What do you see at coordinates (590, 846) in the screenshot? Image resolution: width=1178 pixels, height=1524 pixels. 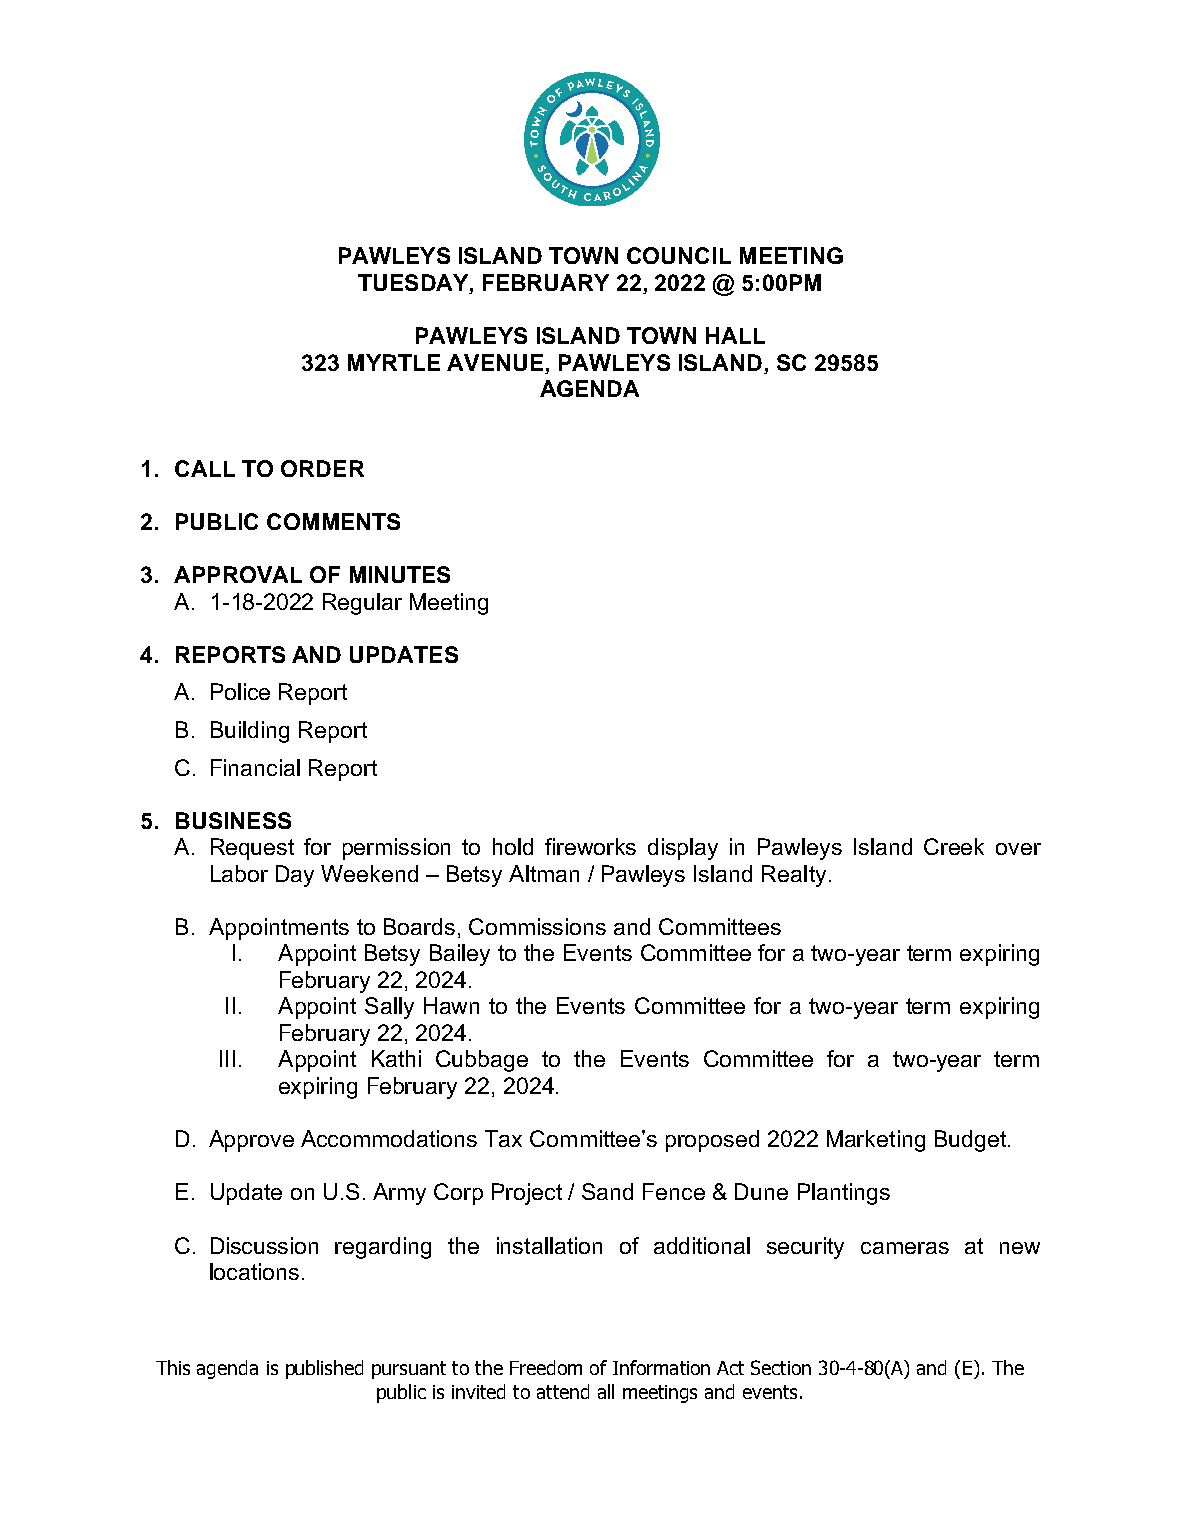 I see `fireworks` at bounding box center [590, 846].
